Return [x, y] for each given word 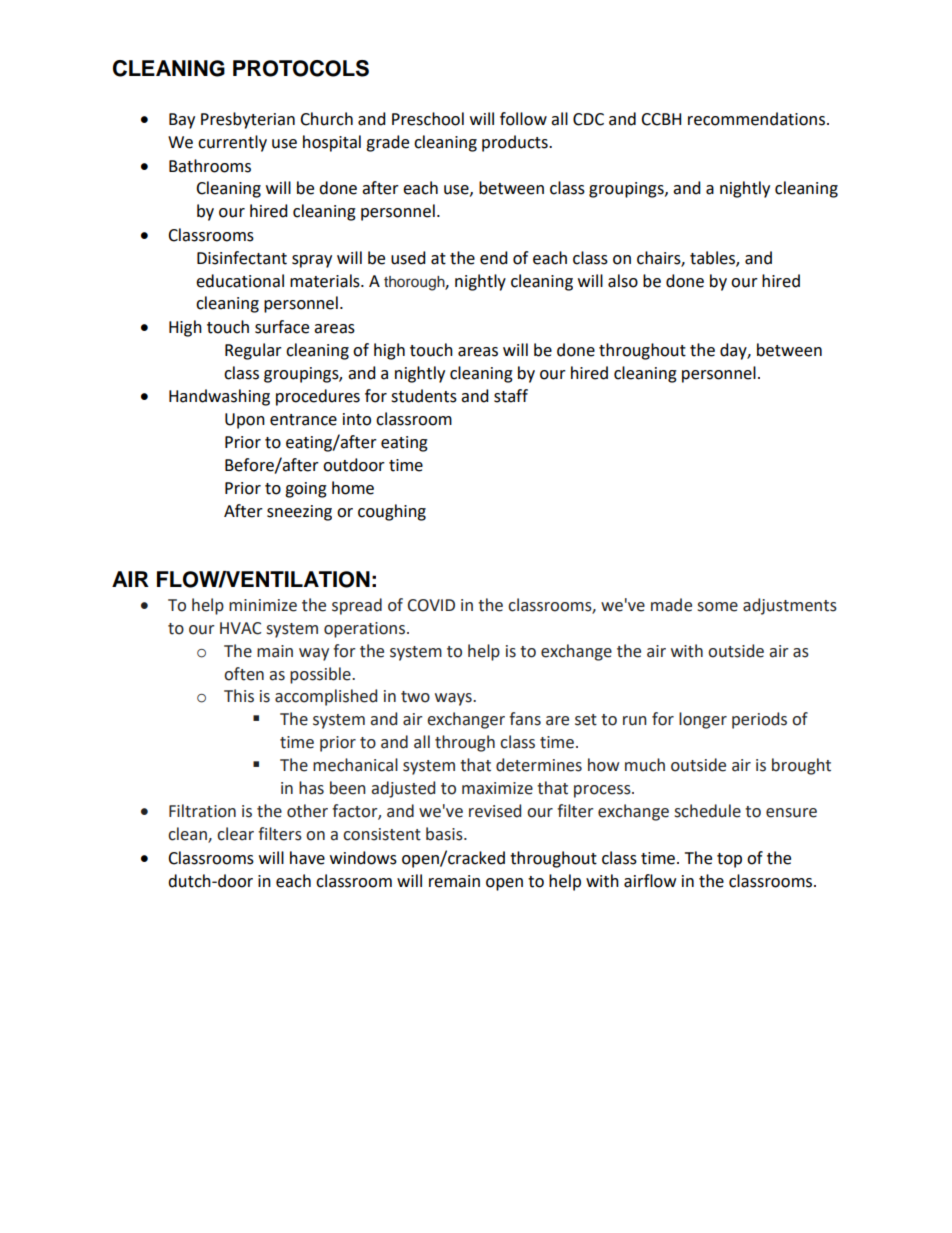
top [729, 860]
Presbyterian [248, 120]
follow [523, 119]
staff [511, 396]
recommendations [756, 119]
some [717, 607]
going [306, 490]
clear [235, 834]
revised [495, 811]
